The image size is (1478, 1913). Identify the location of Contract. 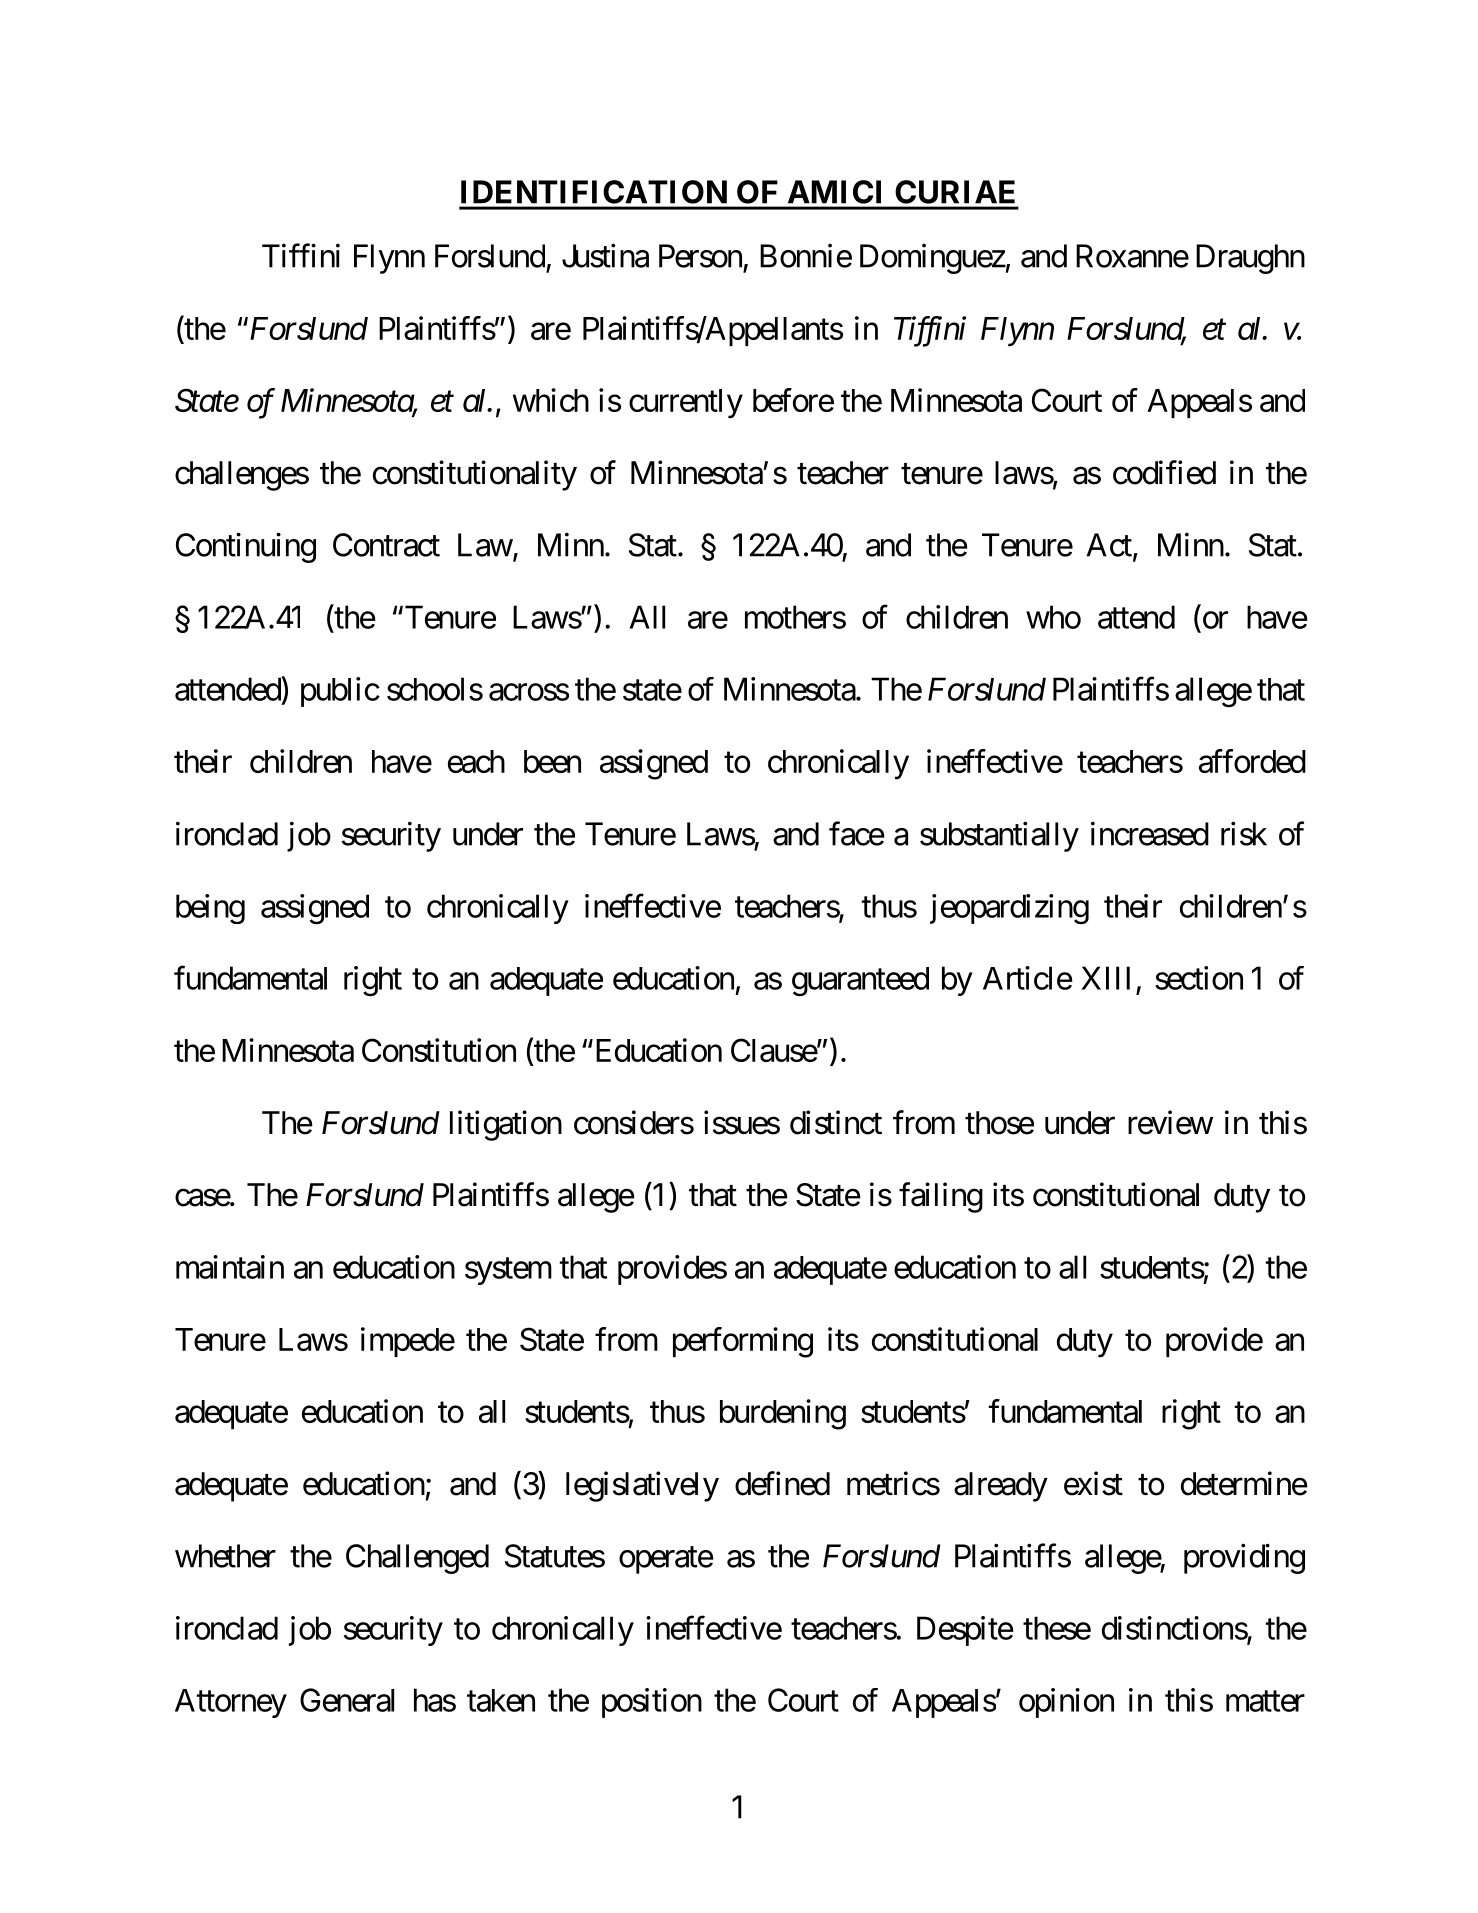
(386, 545).
